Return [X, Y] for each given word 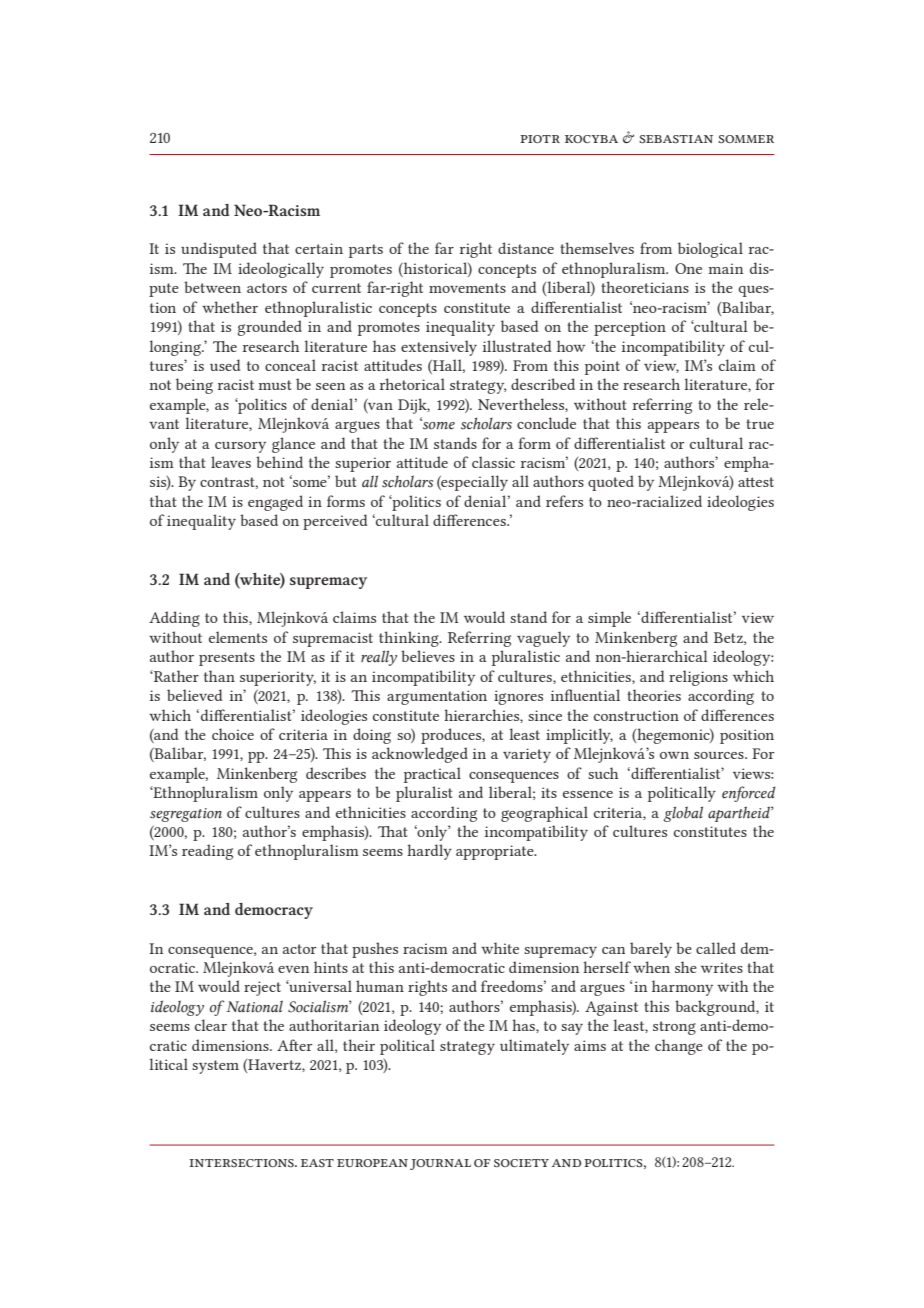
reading [207, 852]
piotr [540, 139]
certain [319, 248]
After [294, 1045]
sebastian [676, 139]
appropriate [496, 852]
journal [440, 1164]
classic [493, 462]
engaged [275, 503]
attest [756, 482]
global [683, 814]
